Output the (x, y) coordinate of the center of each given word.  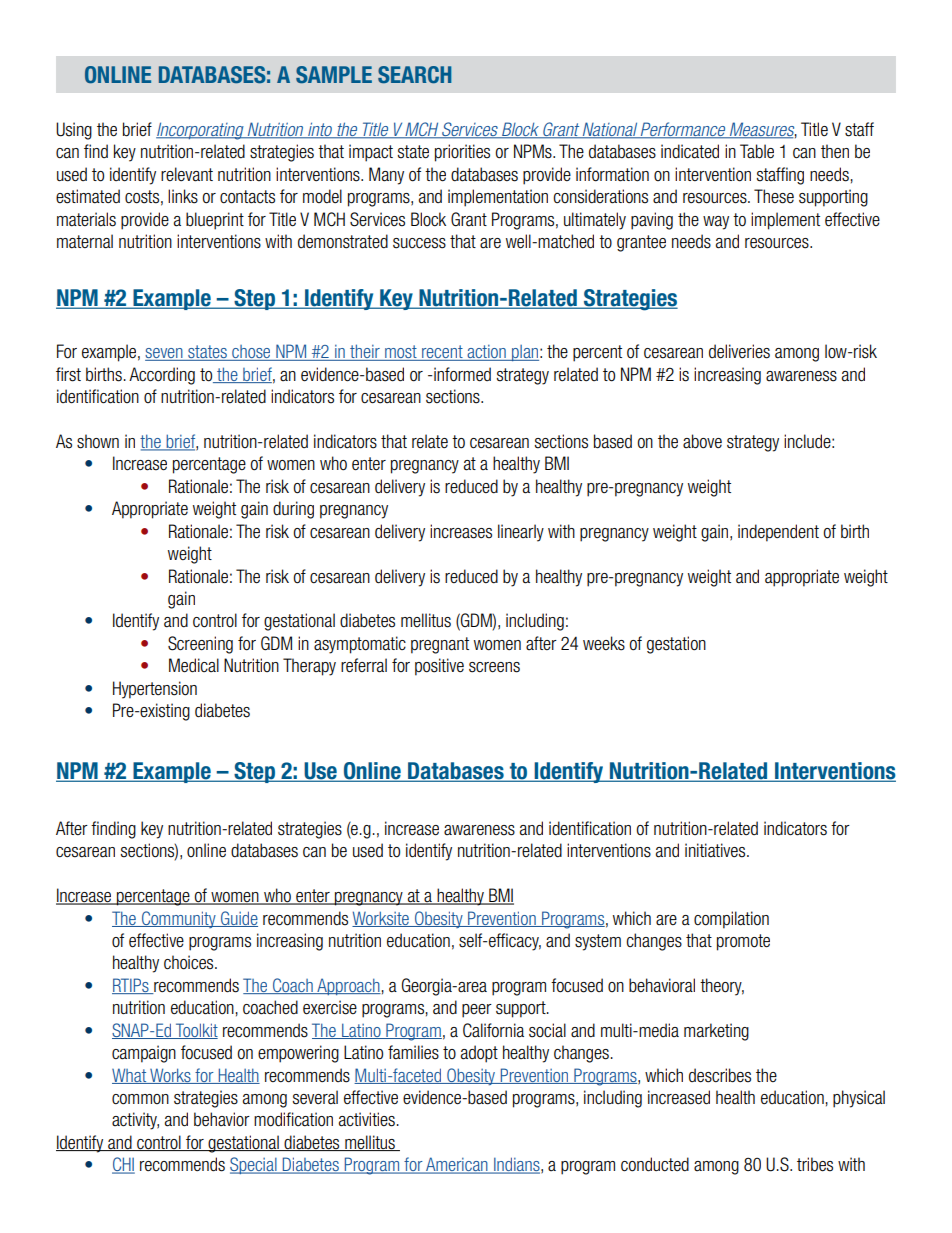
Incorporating (201, 131)
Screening (200, 645)
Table (757, 151)
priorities (462, 153)
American (457, 1165)
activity (135, 1121)
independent (778, 533)
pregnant (440, 645)
